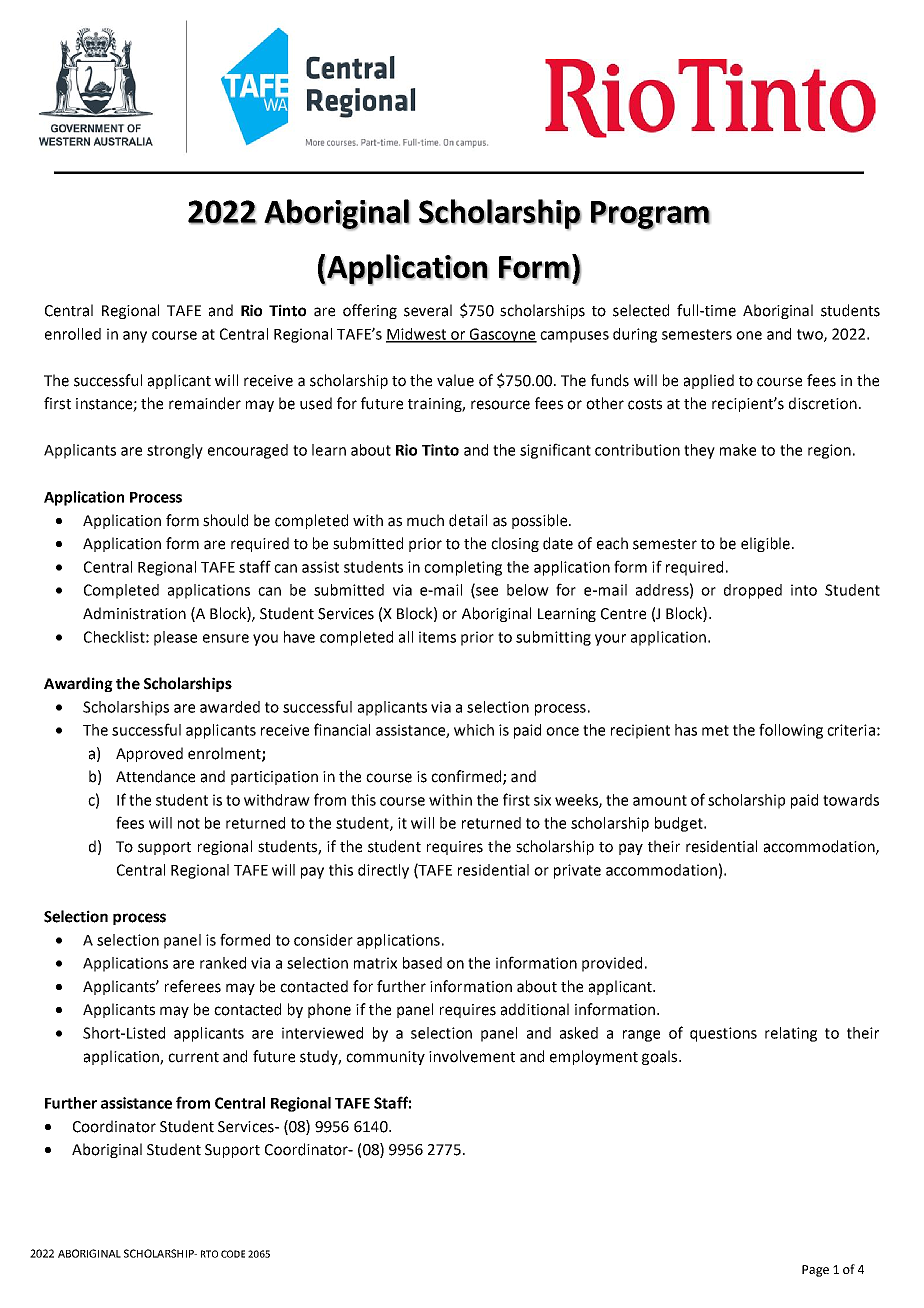 The width and height of the screenshot is (924, 1308). What do you see at coordinates (474, 730) in the screenshot?
I see `which` at bounding box center [474, 730].
